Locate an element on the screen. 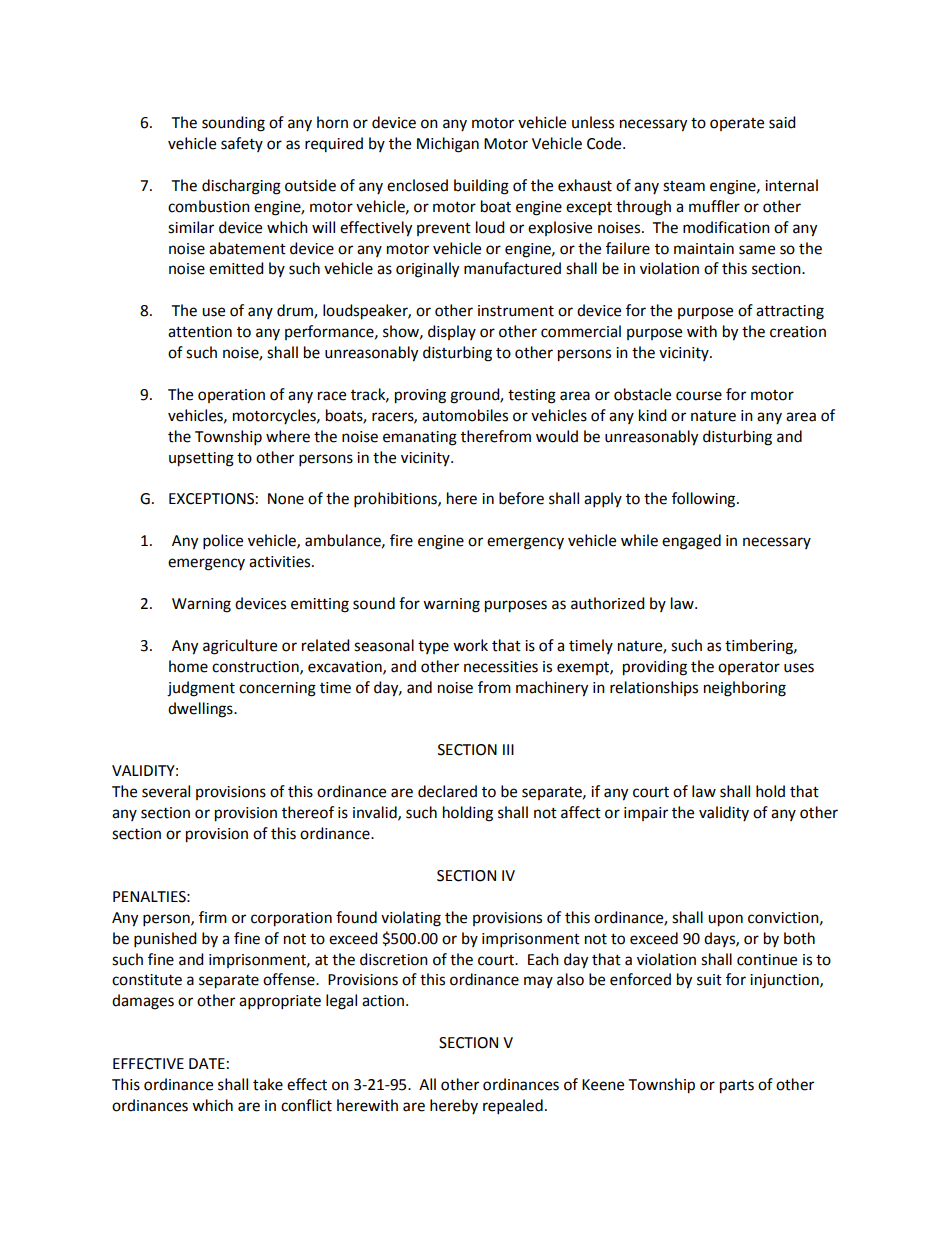 This screenshot has width=952, height=1233. parts is located at coordinates (737, 1087).
